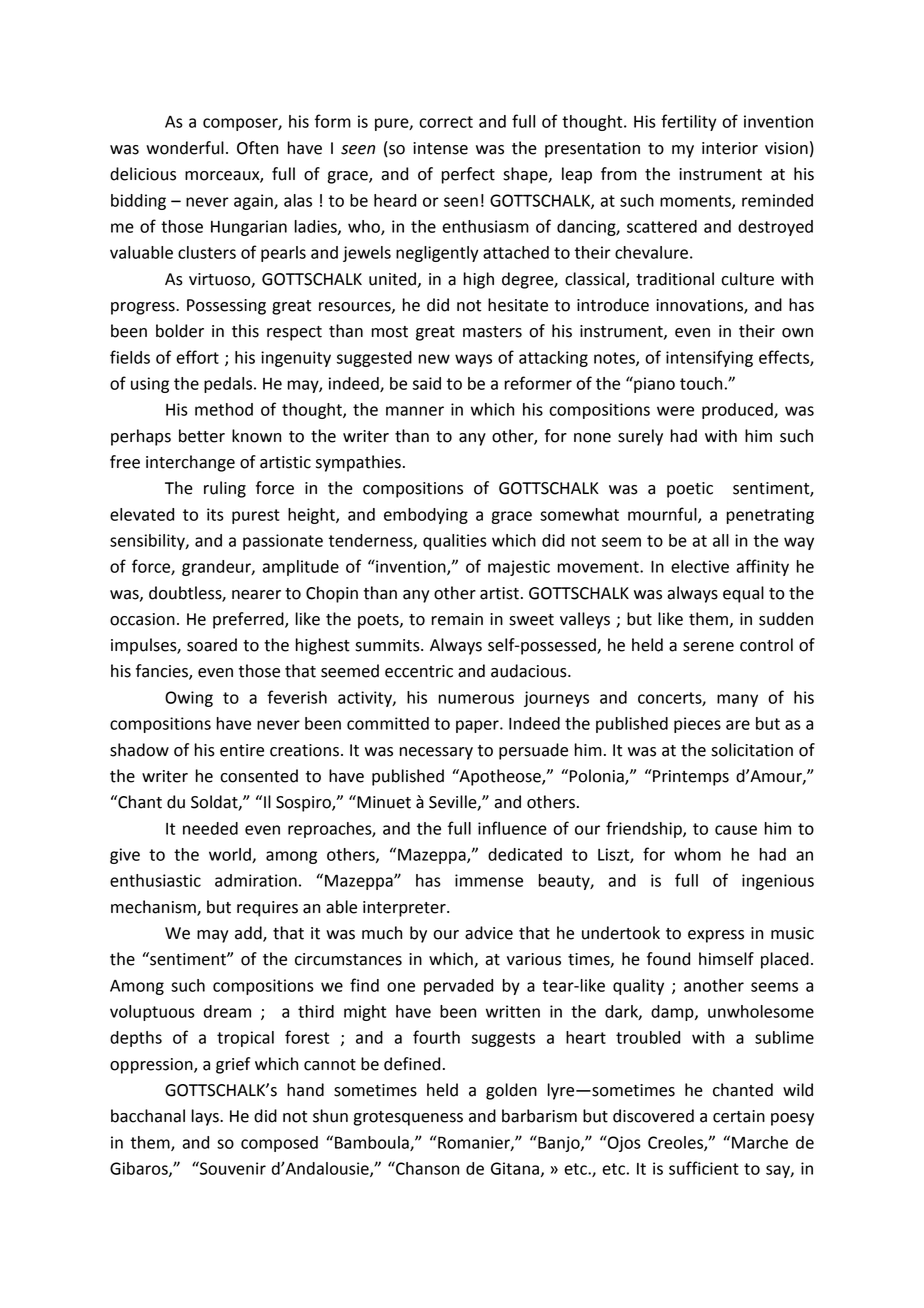 The height and width of the screenshot is (1308, 924). I want to click on intense, so click(440, 148).
